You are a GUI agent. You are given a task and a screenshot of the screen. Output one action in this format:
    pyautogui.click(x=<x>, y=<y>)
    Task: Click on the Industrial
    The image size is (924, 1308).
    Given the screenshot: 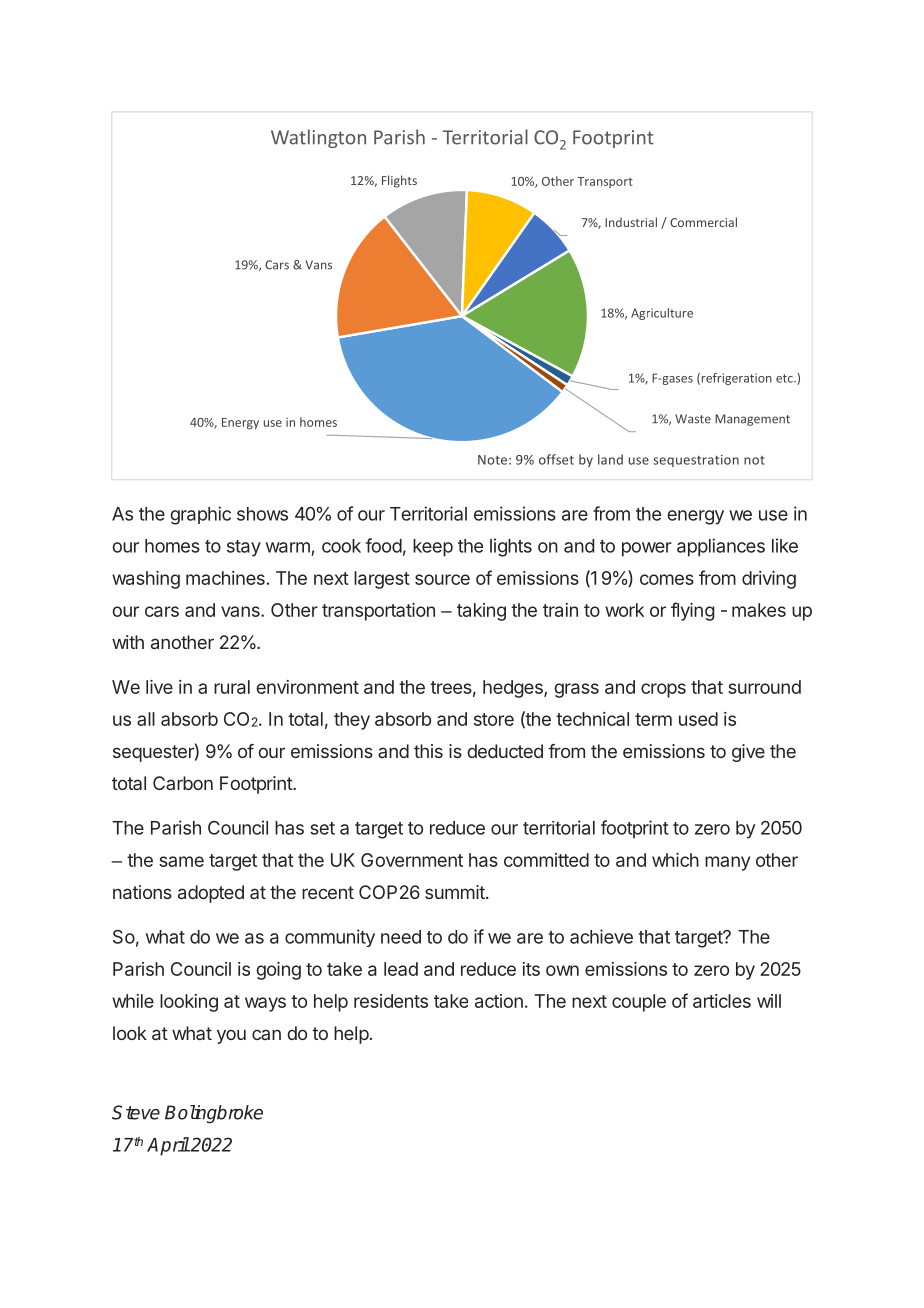 What is the action you would take?
    pyautogui.click(x=631, y=222)
